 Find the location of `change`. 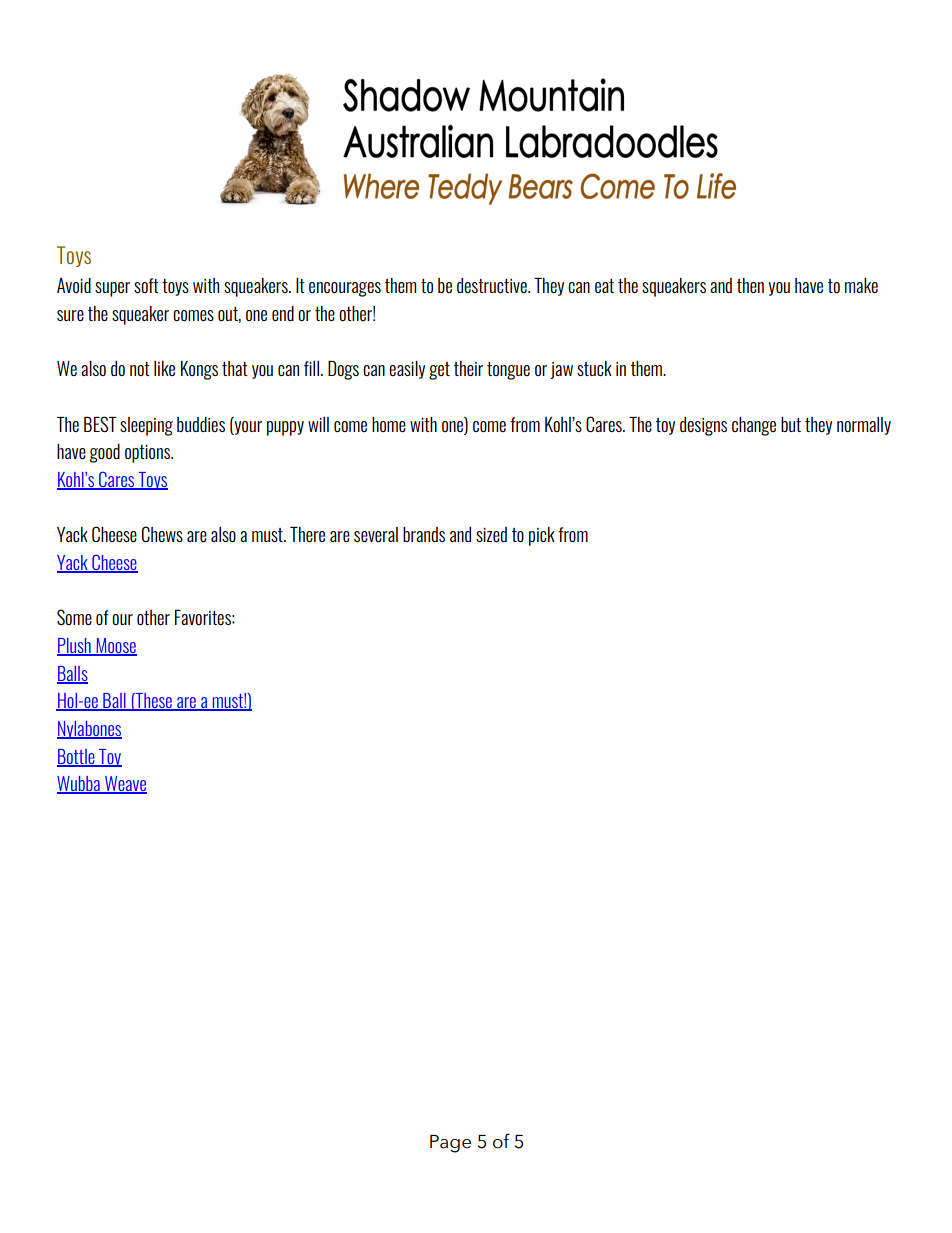

change is located at coordinates (754, 426).
